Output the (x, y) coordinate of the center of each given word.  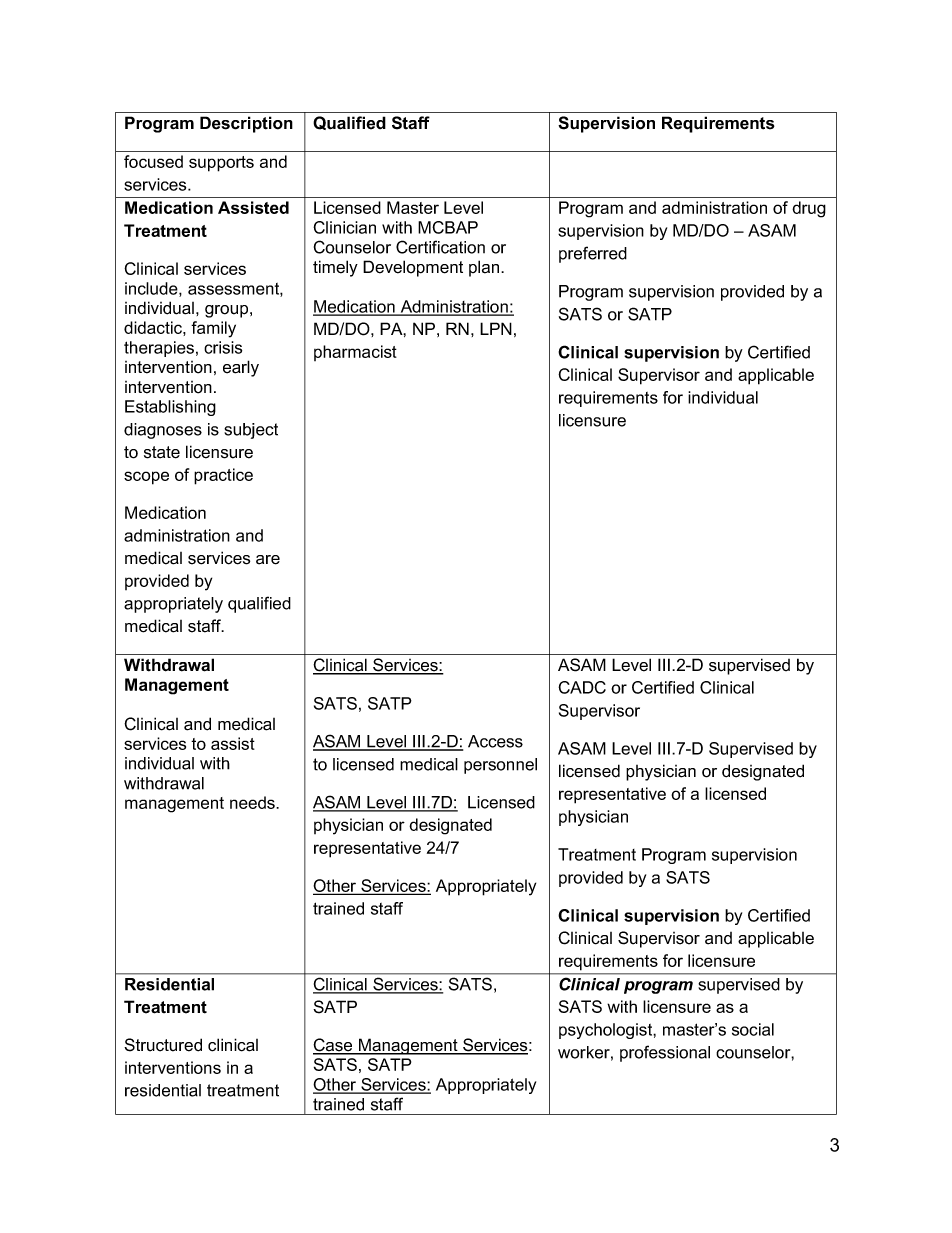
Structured (163, 1045)
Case (334, 1046)
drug (809, 209)
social (753, 1029)
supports (221, 164)
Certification (440, 247)
